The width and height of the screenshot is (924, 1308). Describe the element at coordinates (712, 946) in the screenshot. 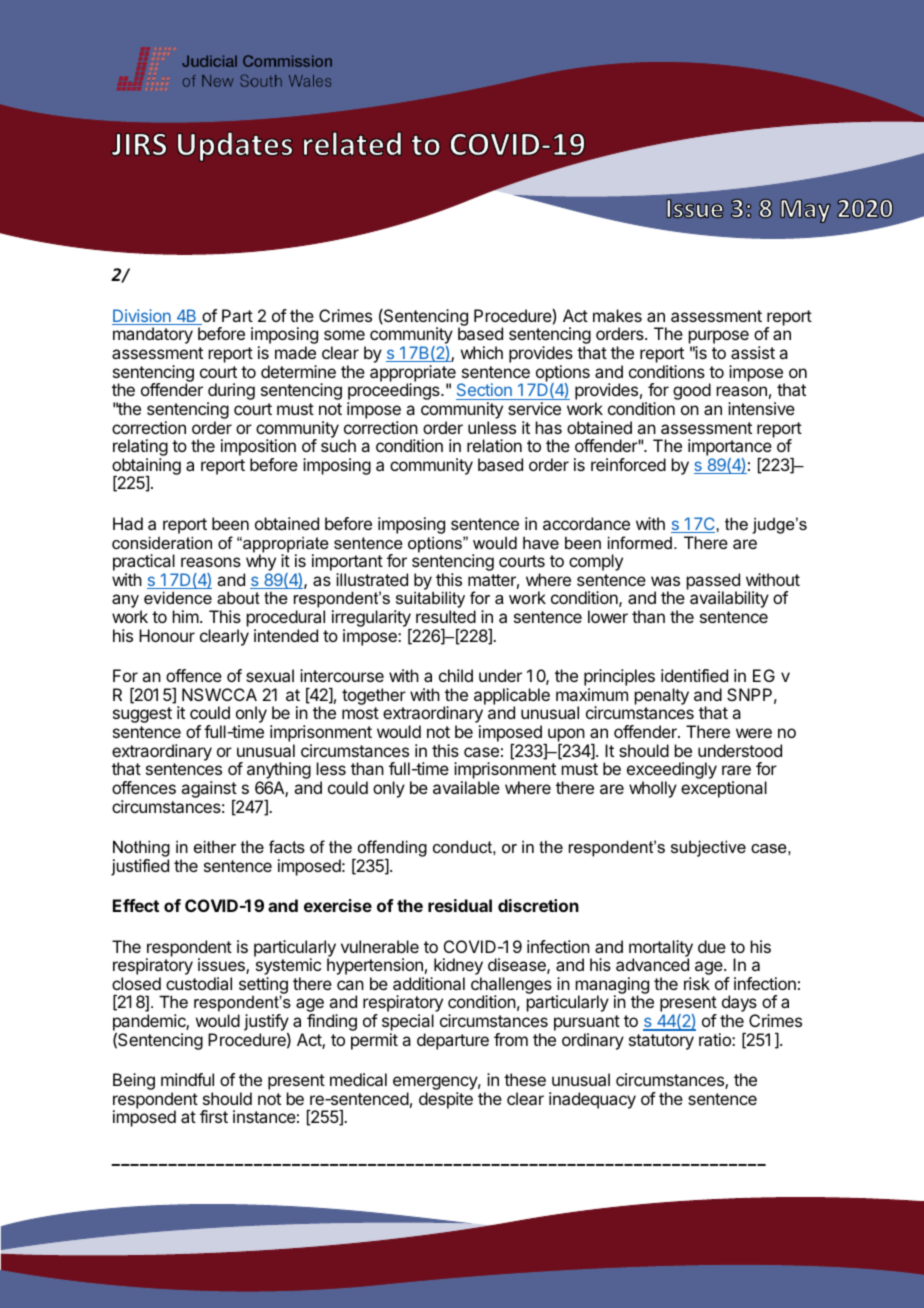

I see `due` at that location.
